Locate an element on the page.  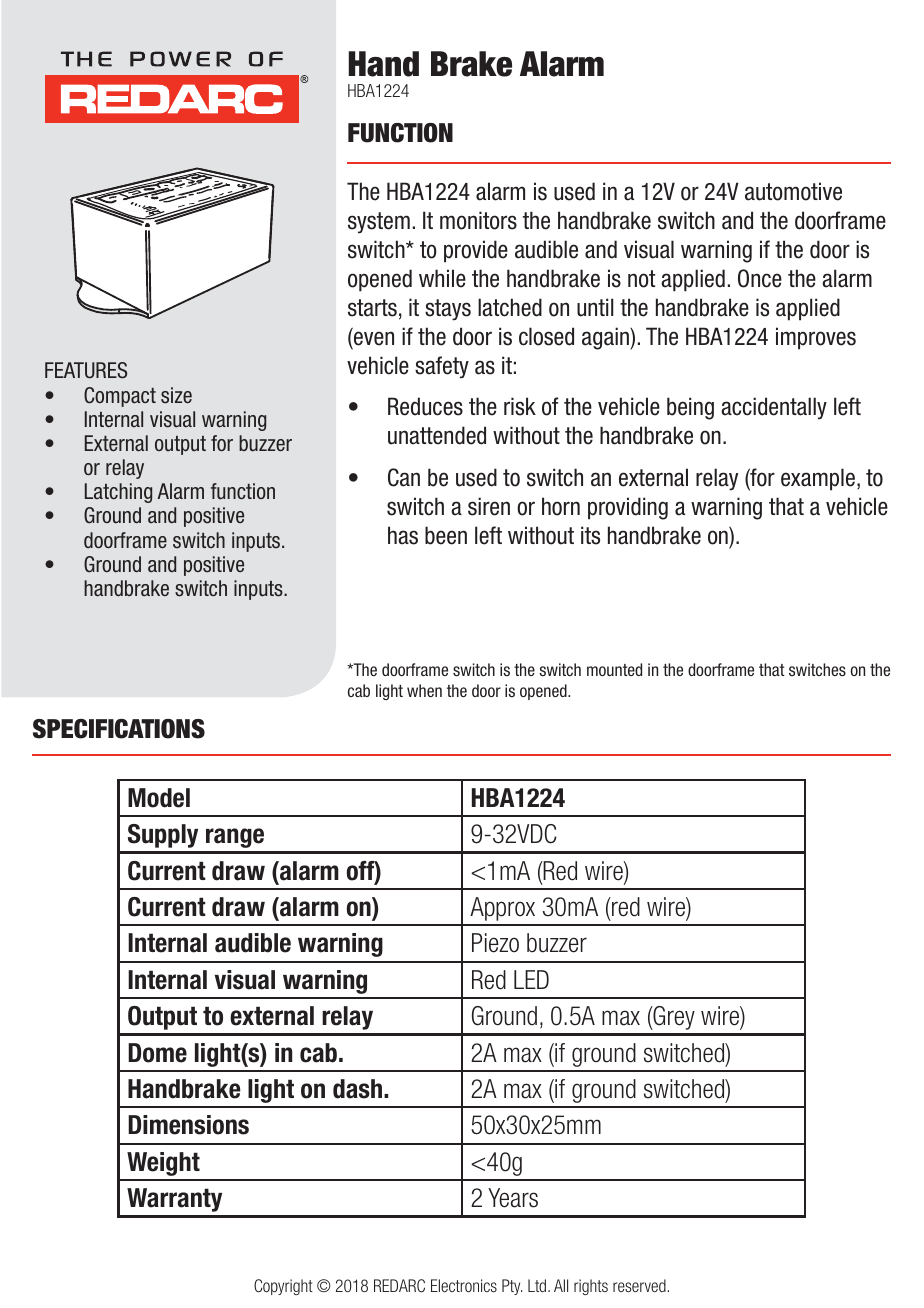
Copyright is located at coordinates (283, 1287).
